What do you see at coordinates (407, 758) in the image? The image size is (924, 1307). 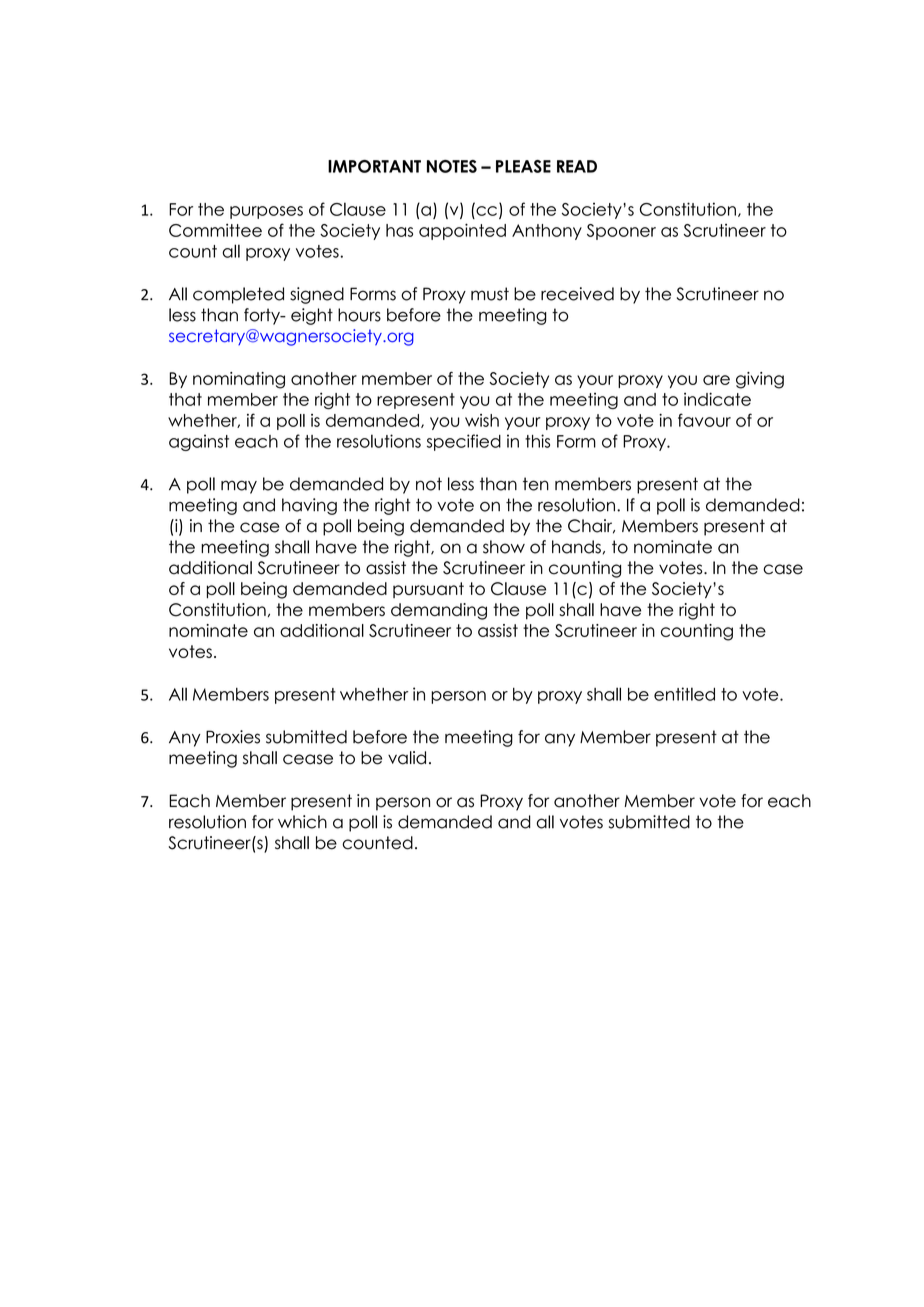 I see `valid` at bounding box center [407, 758].
